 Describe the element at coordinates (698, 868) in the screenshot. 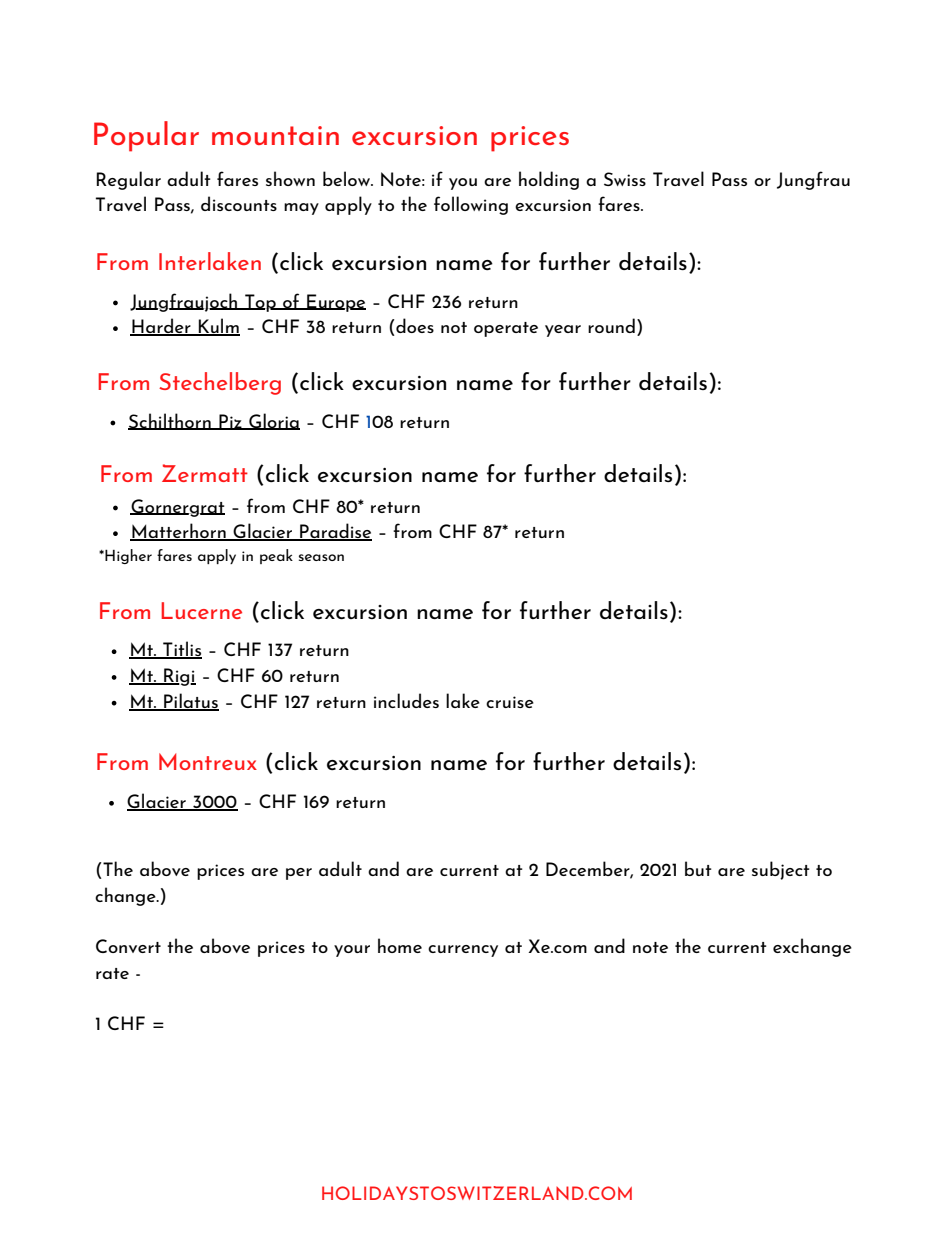

I see `but` at that location.
